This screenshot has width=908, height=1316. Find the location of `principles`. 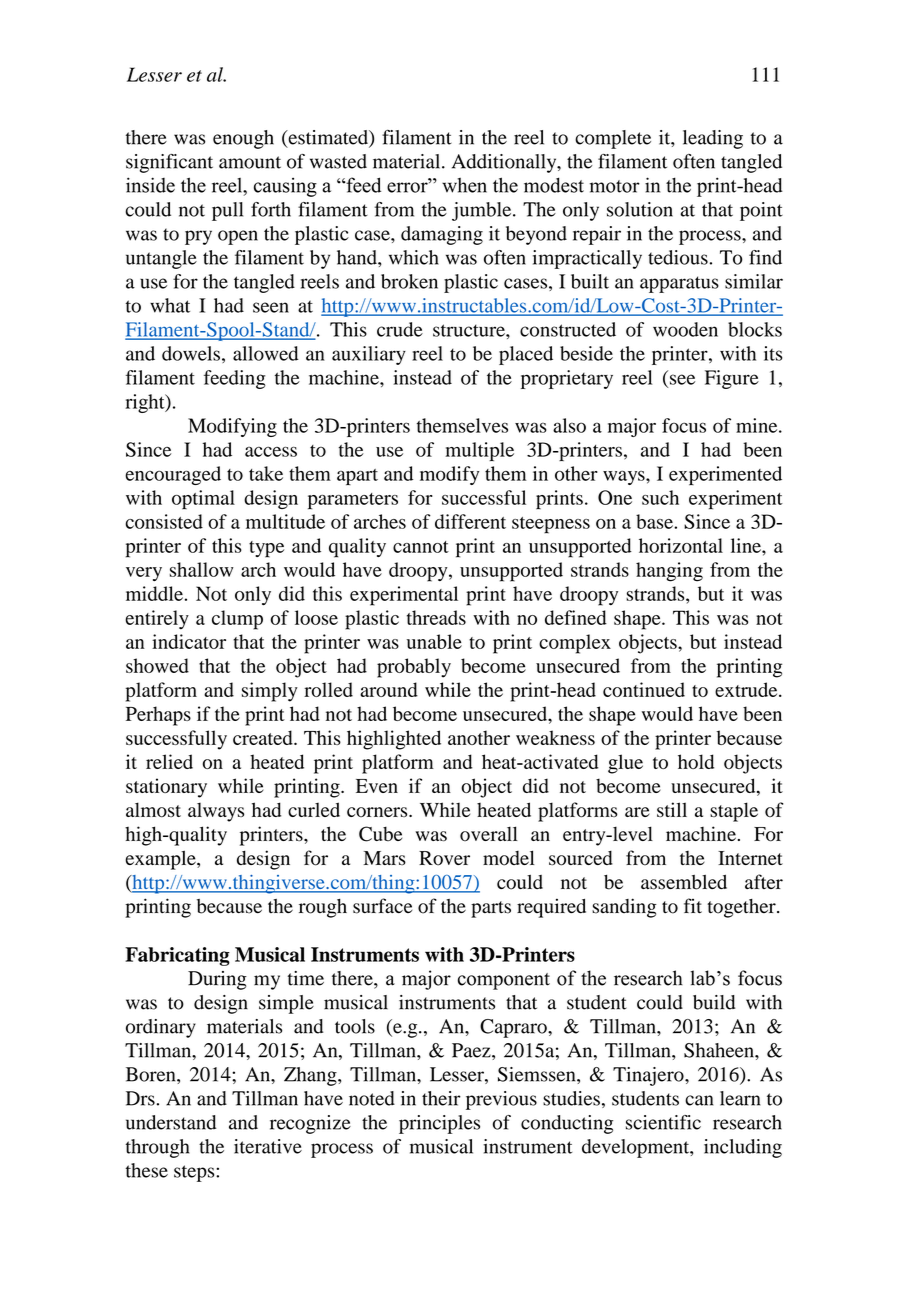

principles is located at coordinates (439, 1124).
